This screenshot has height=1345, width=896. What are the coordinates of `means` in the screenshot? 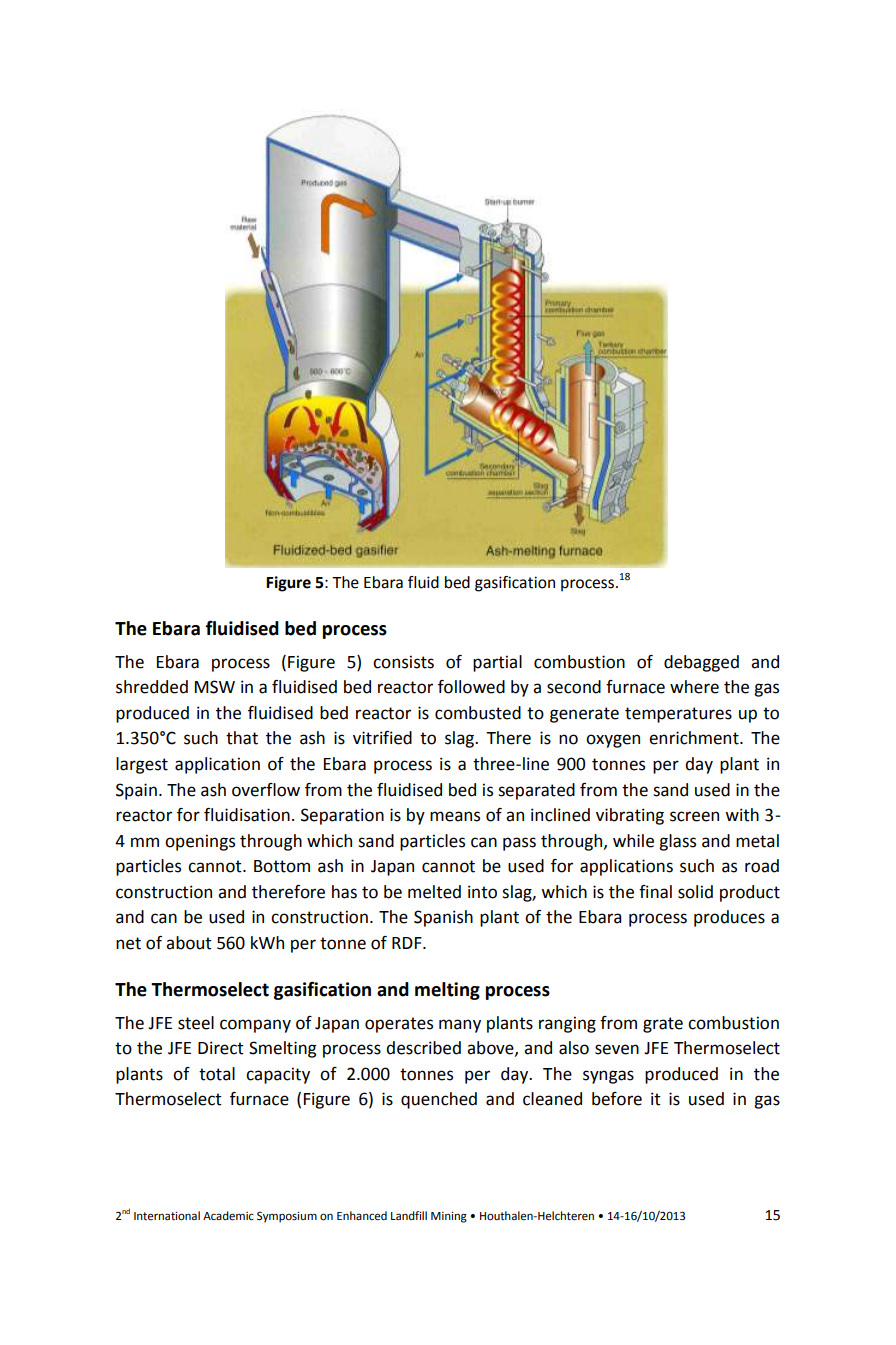 It's located at (455, 816).
